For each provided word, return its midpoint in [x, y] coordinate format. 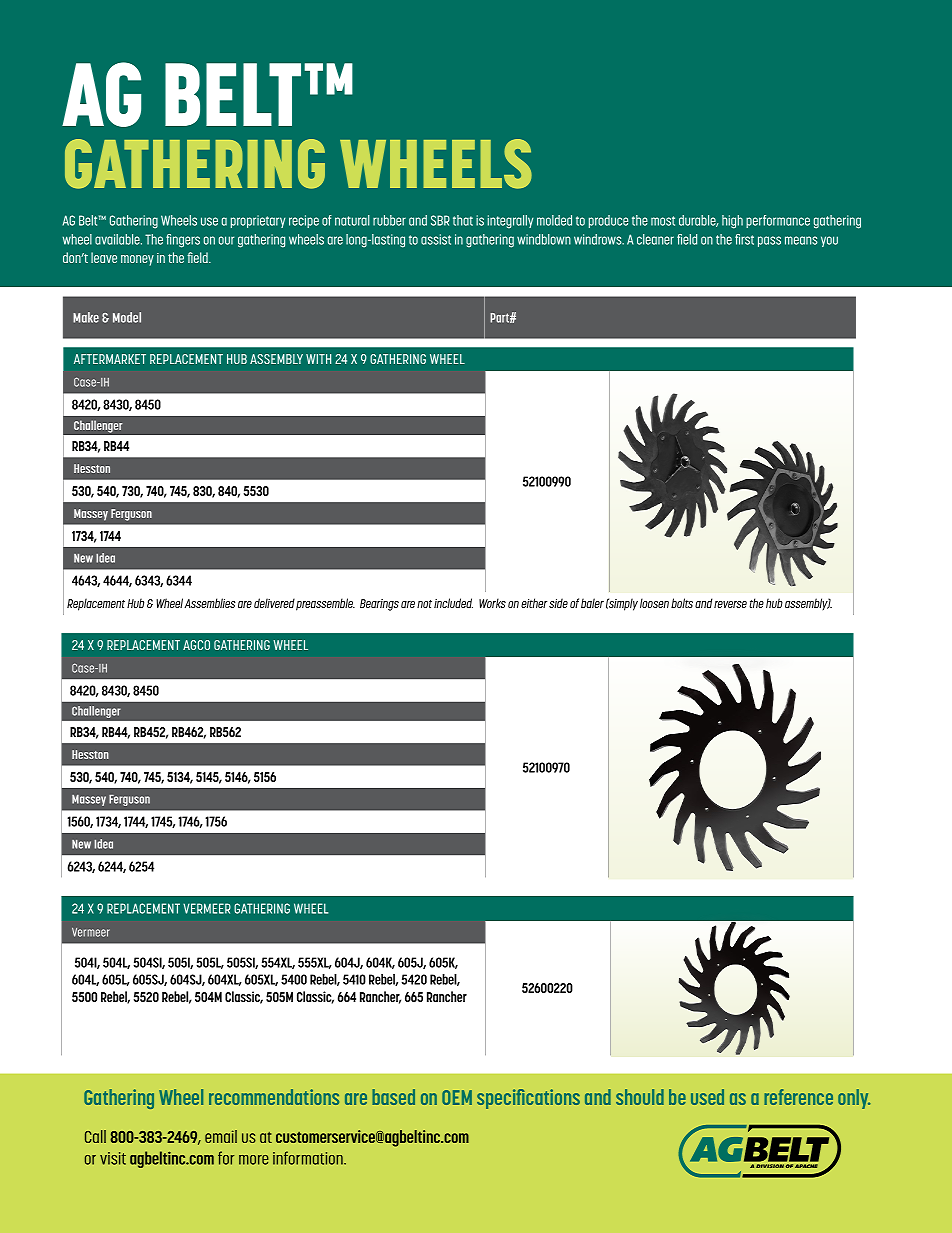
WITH [318, 359]
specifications [528, 1099]
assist [436, 239]
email [221, 1136]
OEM [457, 1097]
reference [798, 1097]
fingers [183, 241]
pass [769, 241]
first [744, 239]
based [393, 1097]
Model [127, 317]
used [707, 1097]
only [854, 1099]
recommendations [274, 1097]
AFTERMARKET [110, 359]
